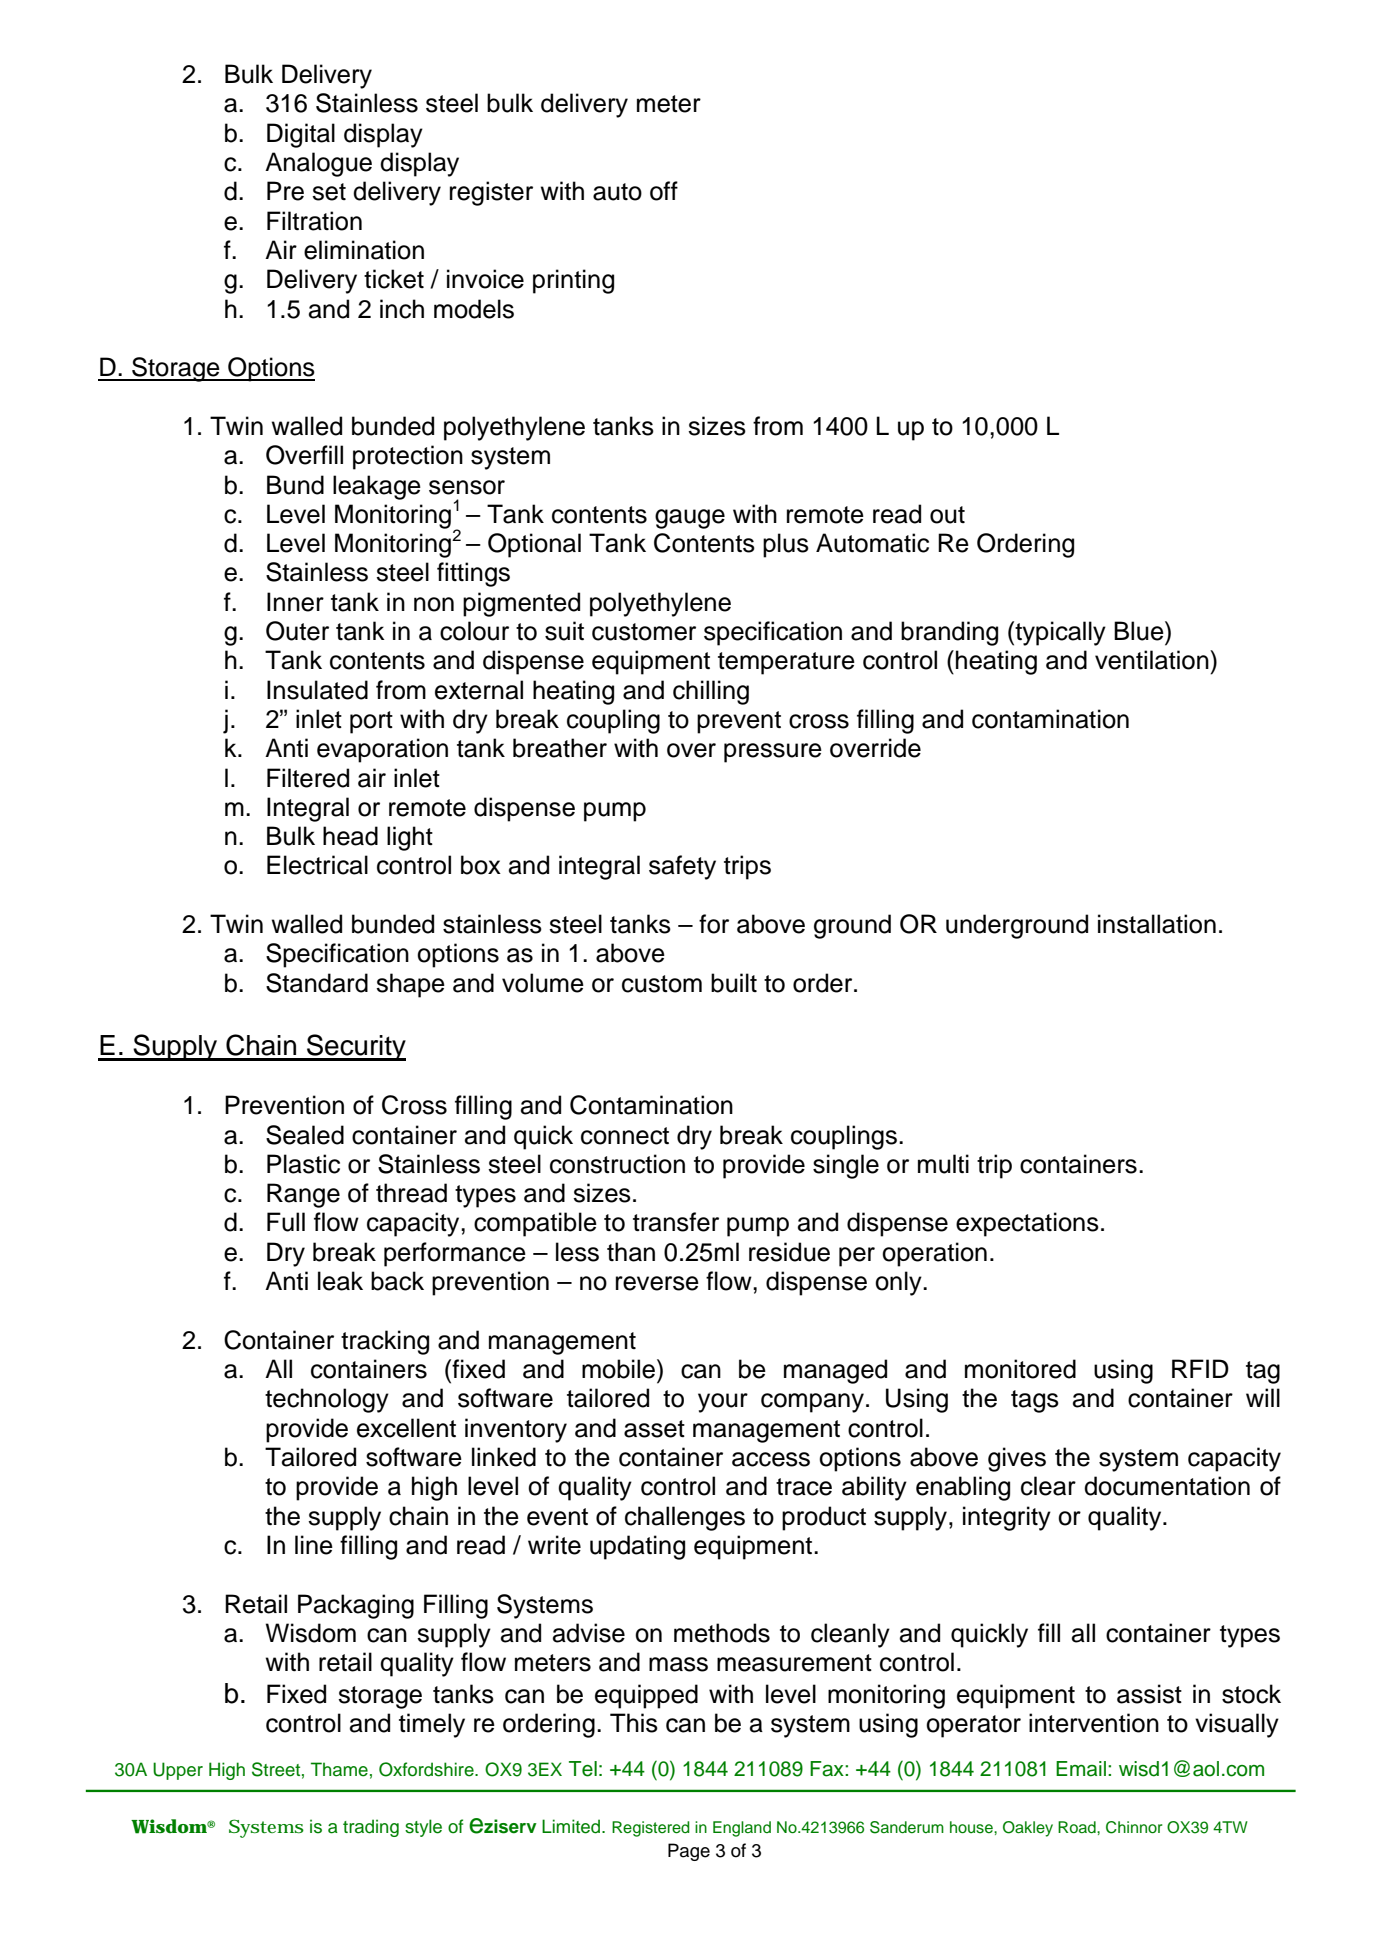  What do you see at coordinates (317, 983) in the image?
I see `Standard` at bounding box center [317, 983].
